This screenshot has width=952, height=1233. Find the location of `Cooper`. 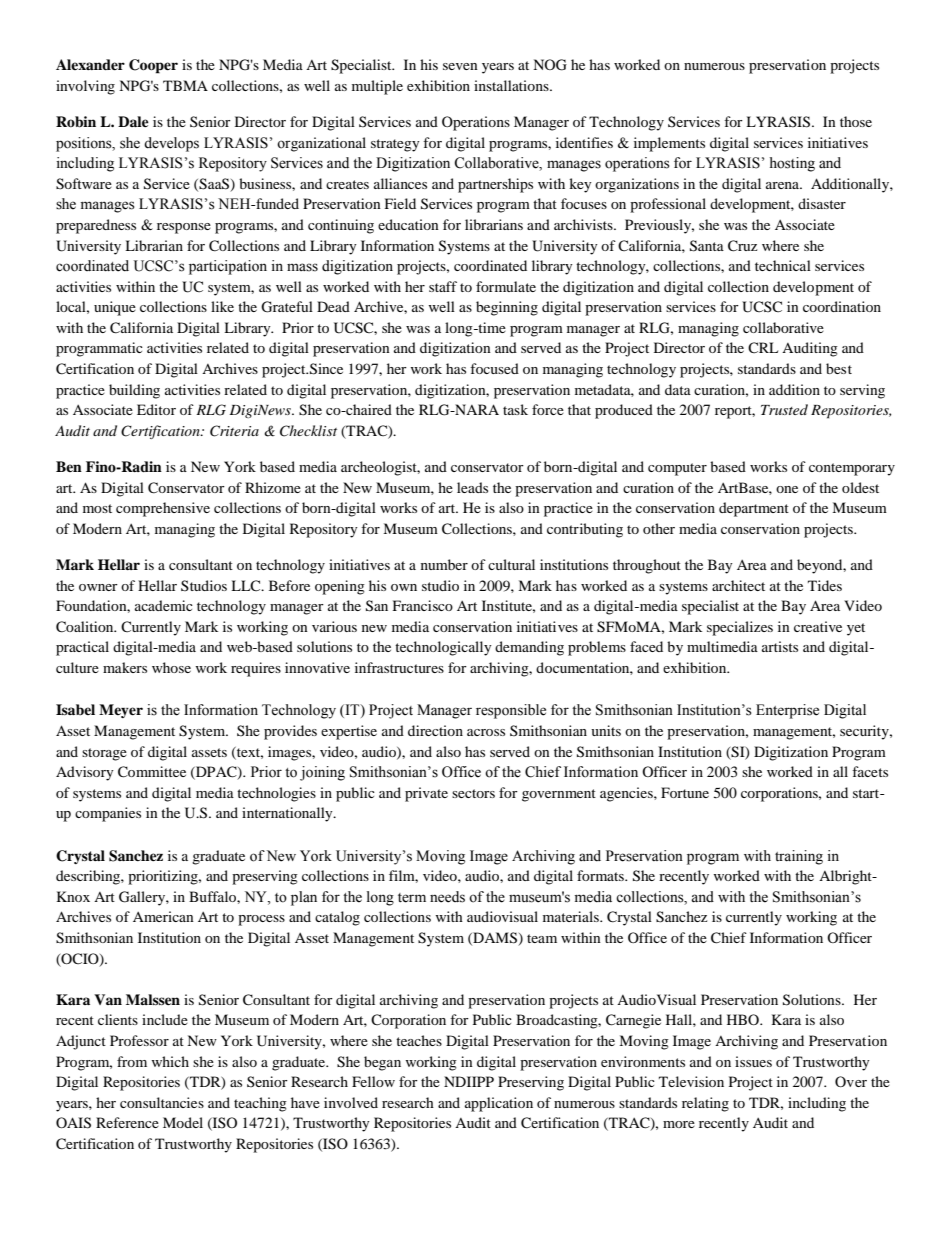

Cooper is located at coordinates (153, 66).
